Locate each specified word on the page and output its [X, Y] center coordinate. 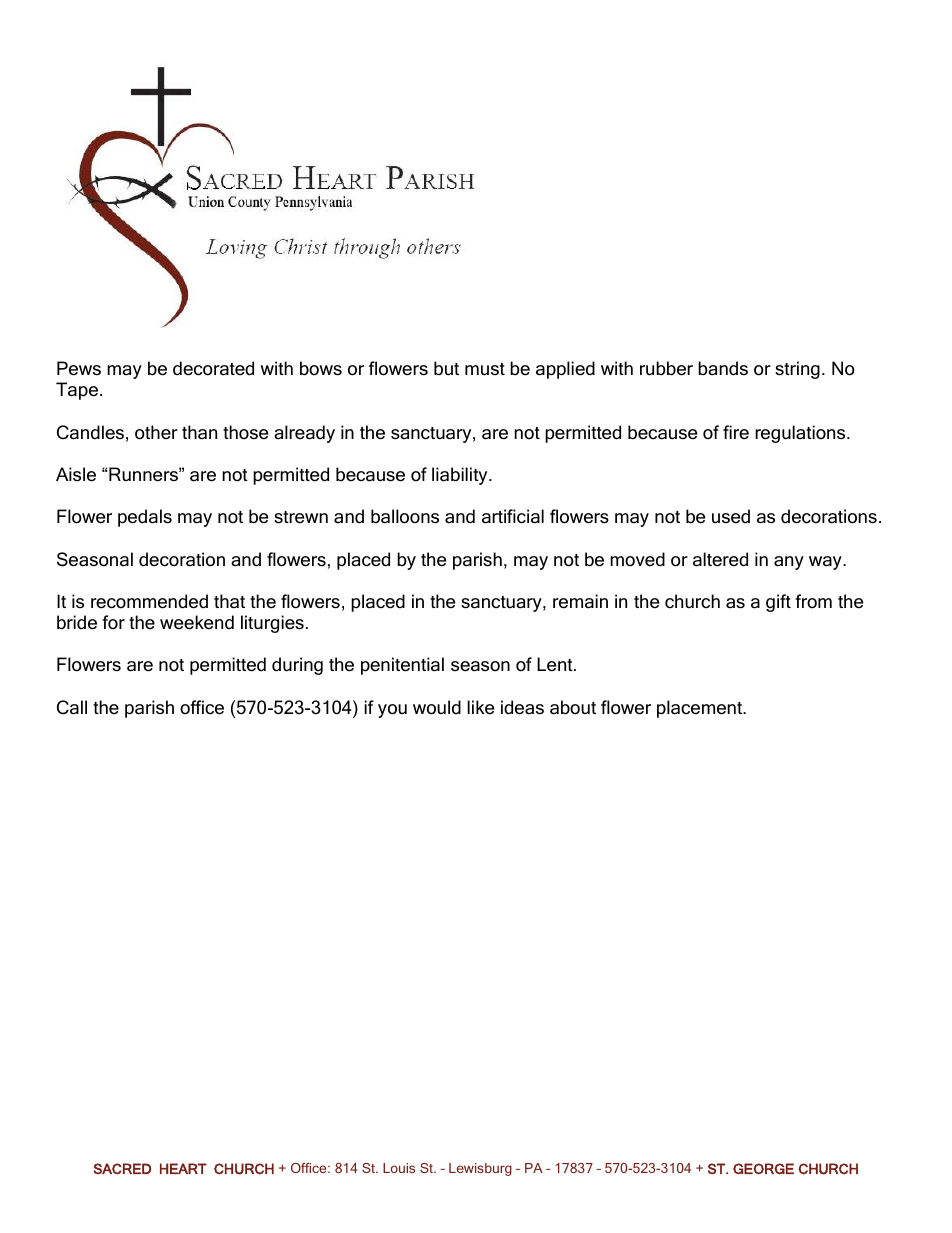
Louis [399, 1168]
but [446, 368]
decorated [213, 368]
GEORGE [763, 1169]
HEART [183, 1168]
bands [723, 368]
